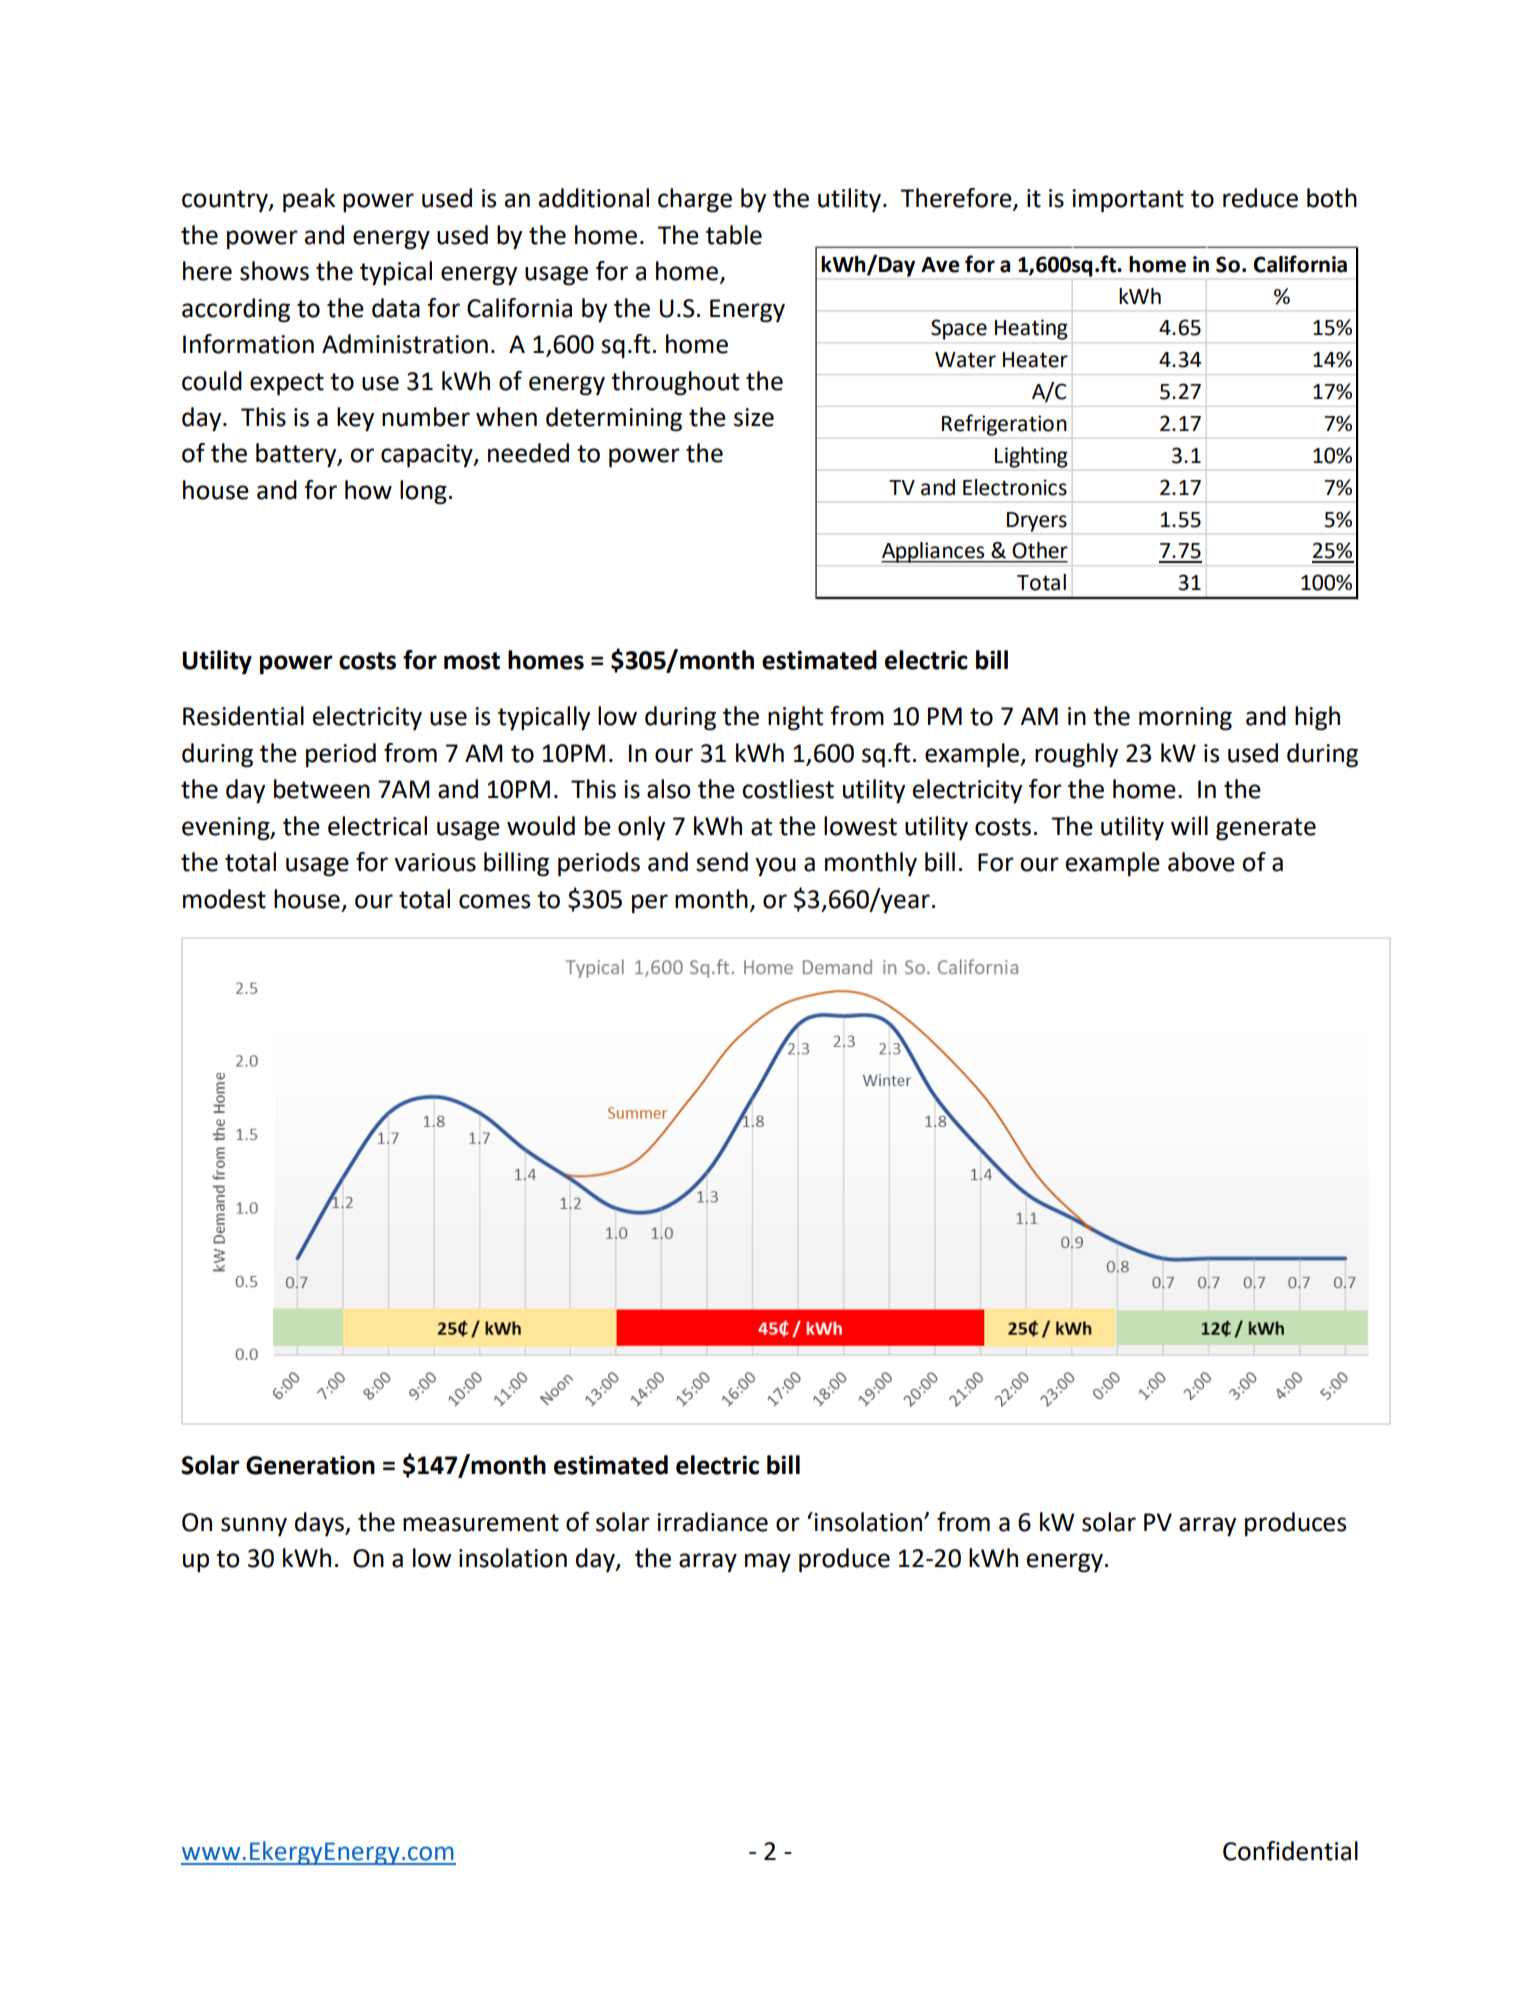 This document has width=1540, height=1992. Describe the element at coordinates (320, 1524) in the document. I see `days` at that location.
